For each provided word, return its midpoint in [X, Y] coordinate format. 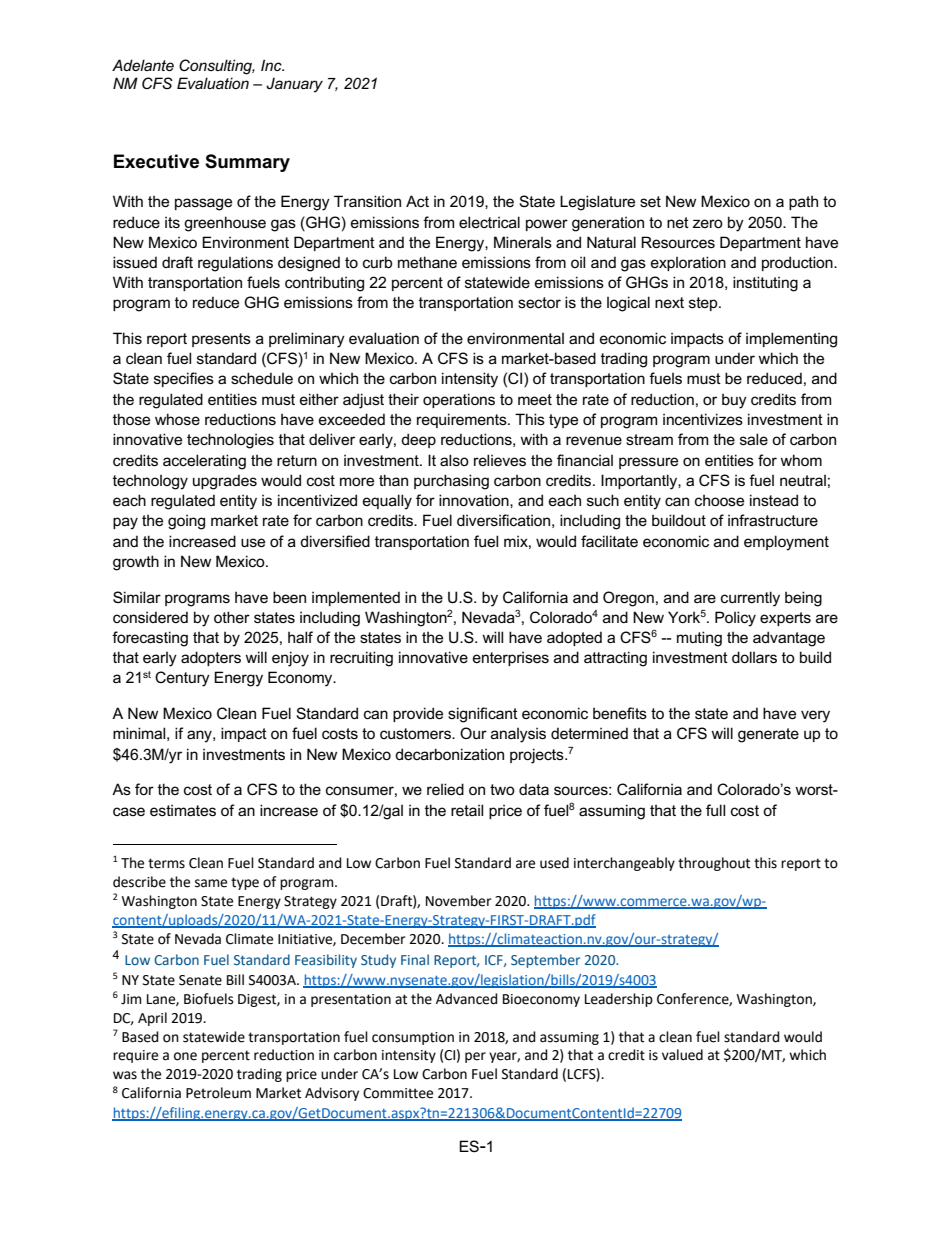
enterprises [511, 658]
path [803, 203]
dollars [754, 657]
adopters [211, 658]
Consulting [217, 67]
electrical [489, 222]
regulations [235, 264]
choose [719, 500]
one [185, 1056]
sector [539, 302]
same [211, 883]
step [704, 304]
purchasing [451, 482]
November [458, 901]
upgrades [225, 482]
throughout [714, 864]
